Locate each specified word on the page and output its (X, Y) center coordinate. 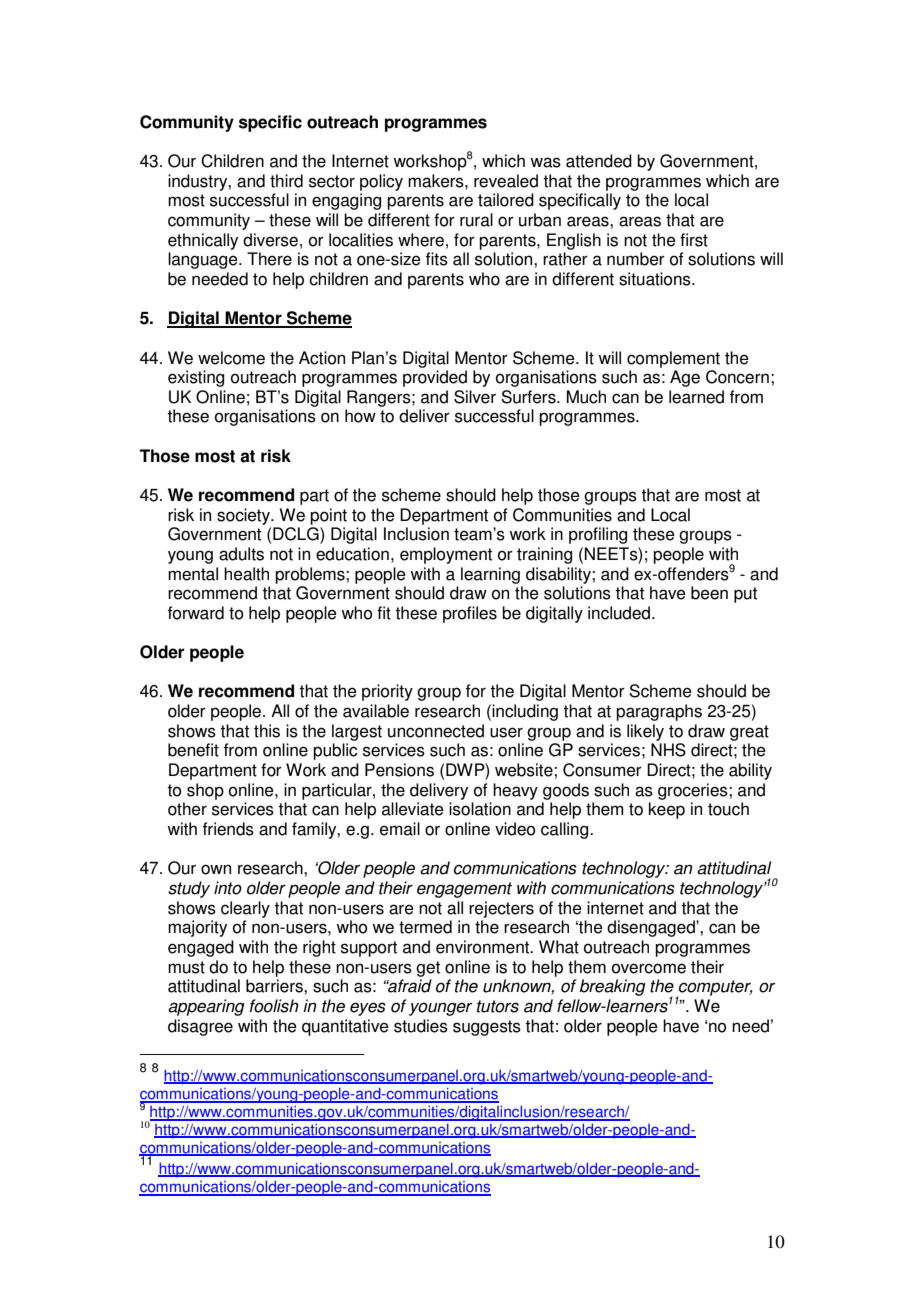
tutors (498, 1006)
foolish (274, 1006)
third (286, 181)
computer (715, 989)
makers (437, 181)
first (694, 240)
